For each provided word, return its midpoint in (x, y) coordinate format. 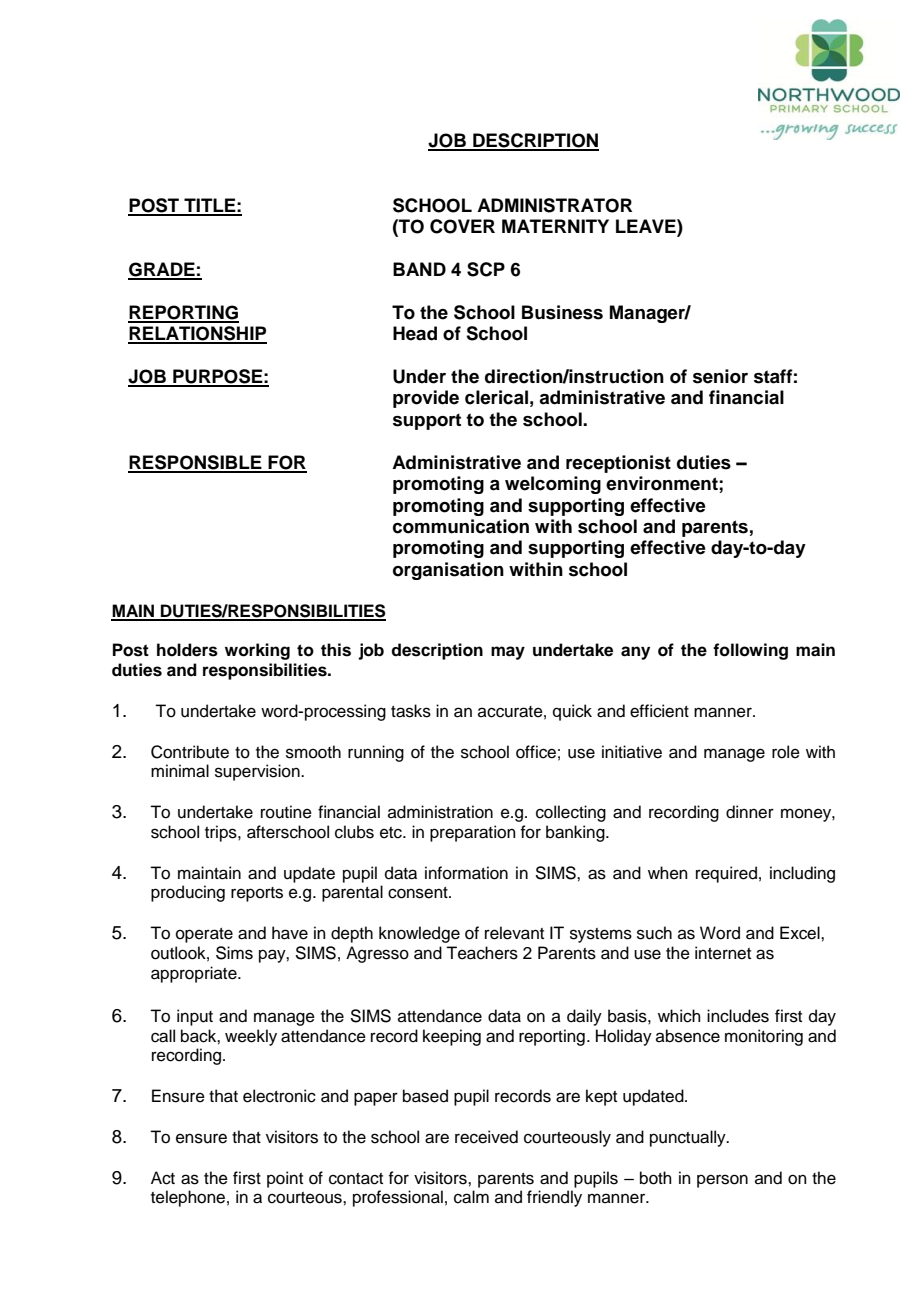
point (285, 1179)
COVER (462, 226)
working (257, 651)
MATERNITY (555, 226)
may (508, 653)
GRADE (162, 270)
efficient (659, 711)
